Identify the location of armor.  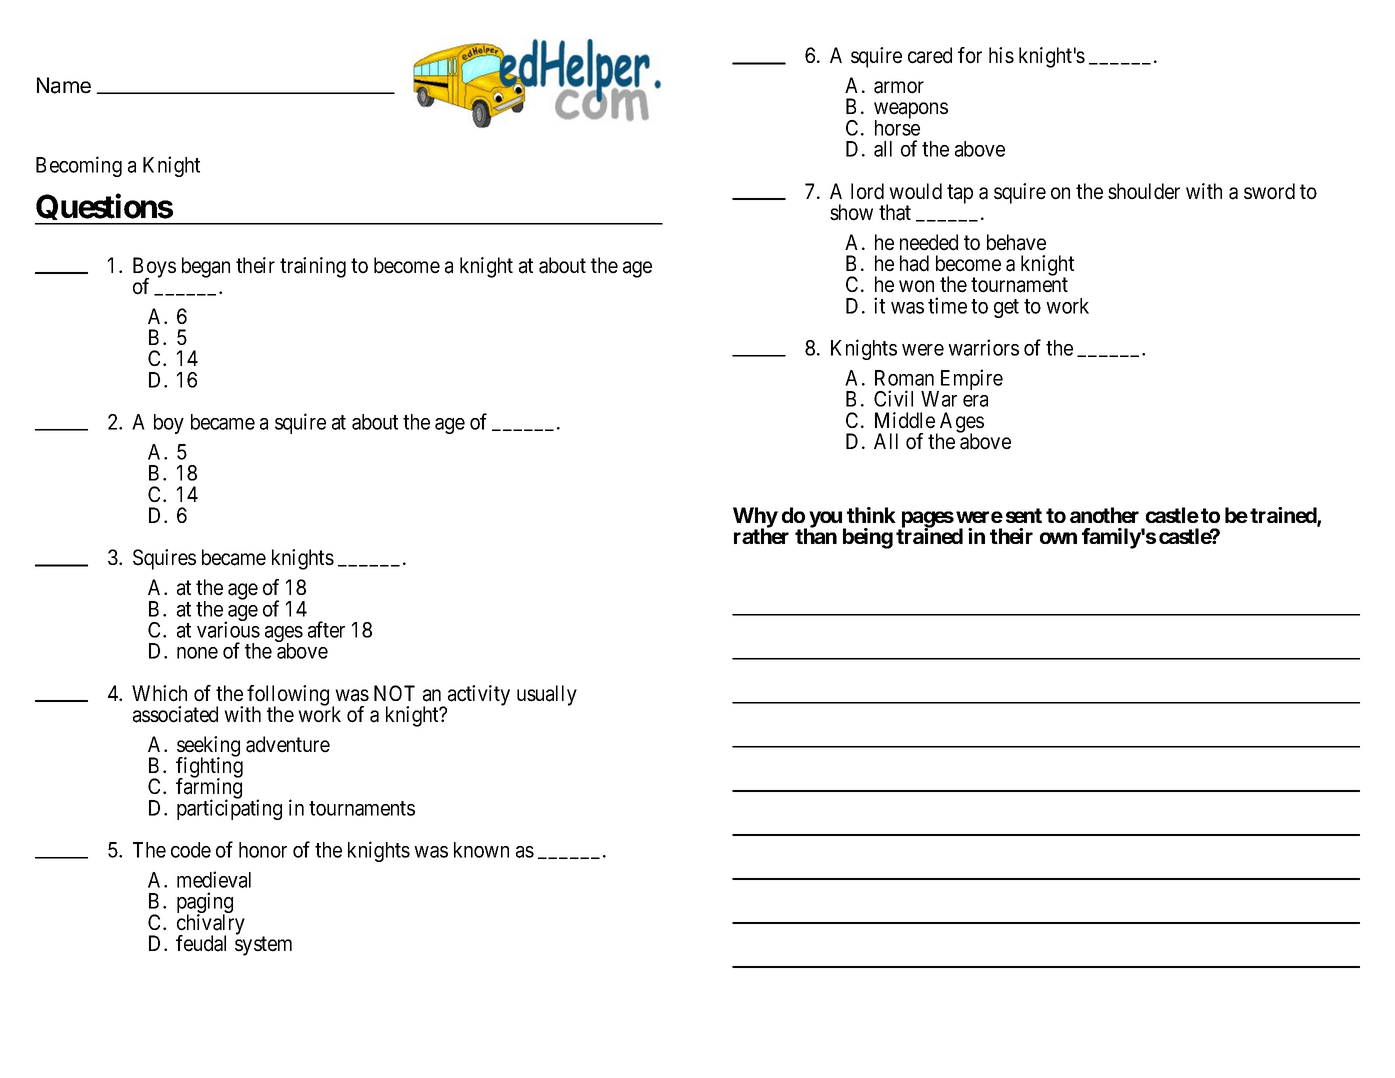
(899, 87).
